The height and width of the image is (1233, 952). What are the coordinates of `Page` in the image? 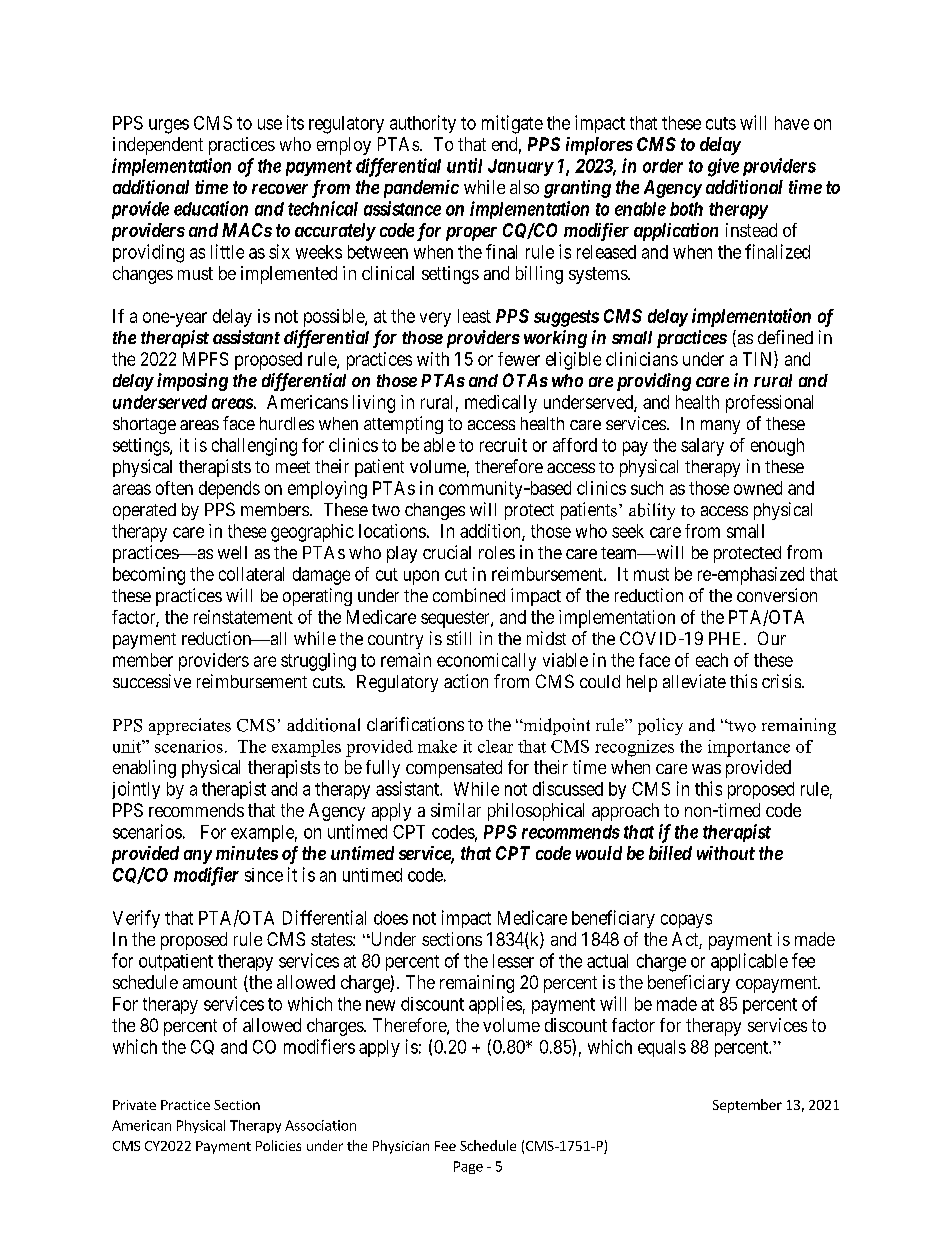 It's located at (468, 1167).
